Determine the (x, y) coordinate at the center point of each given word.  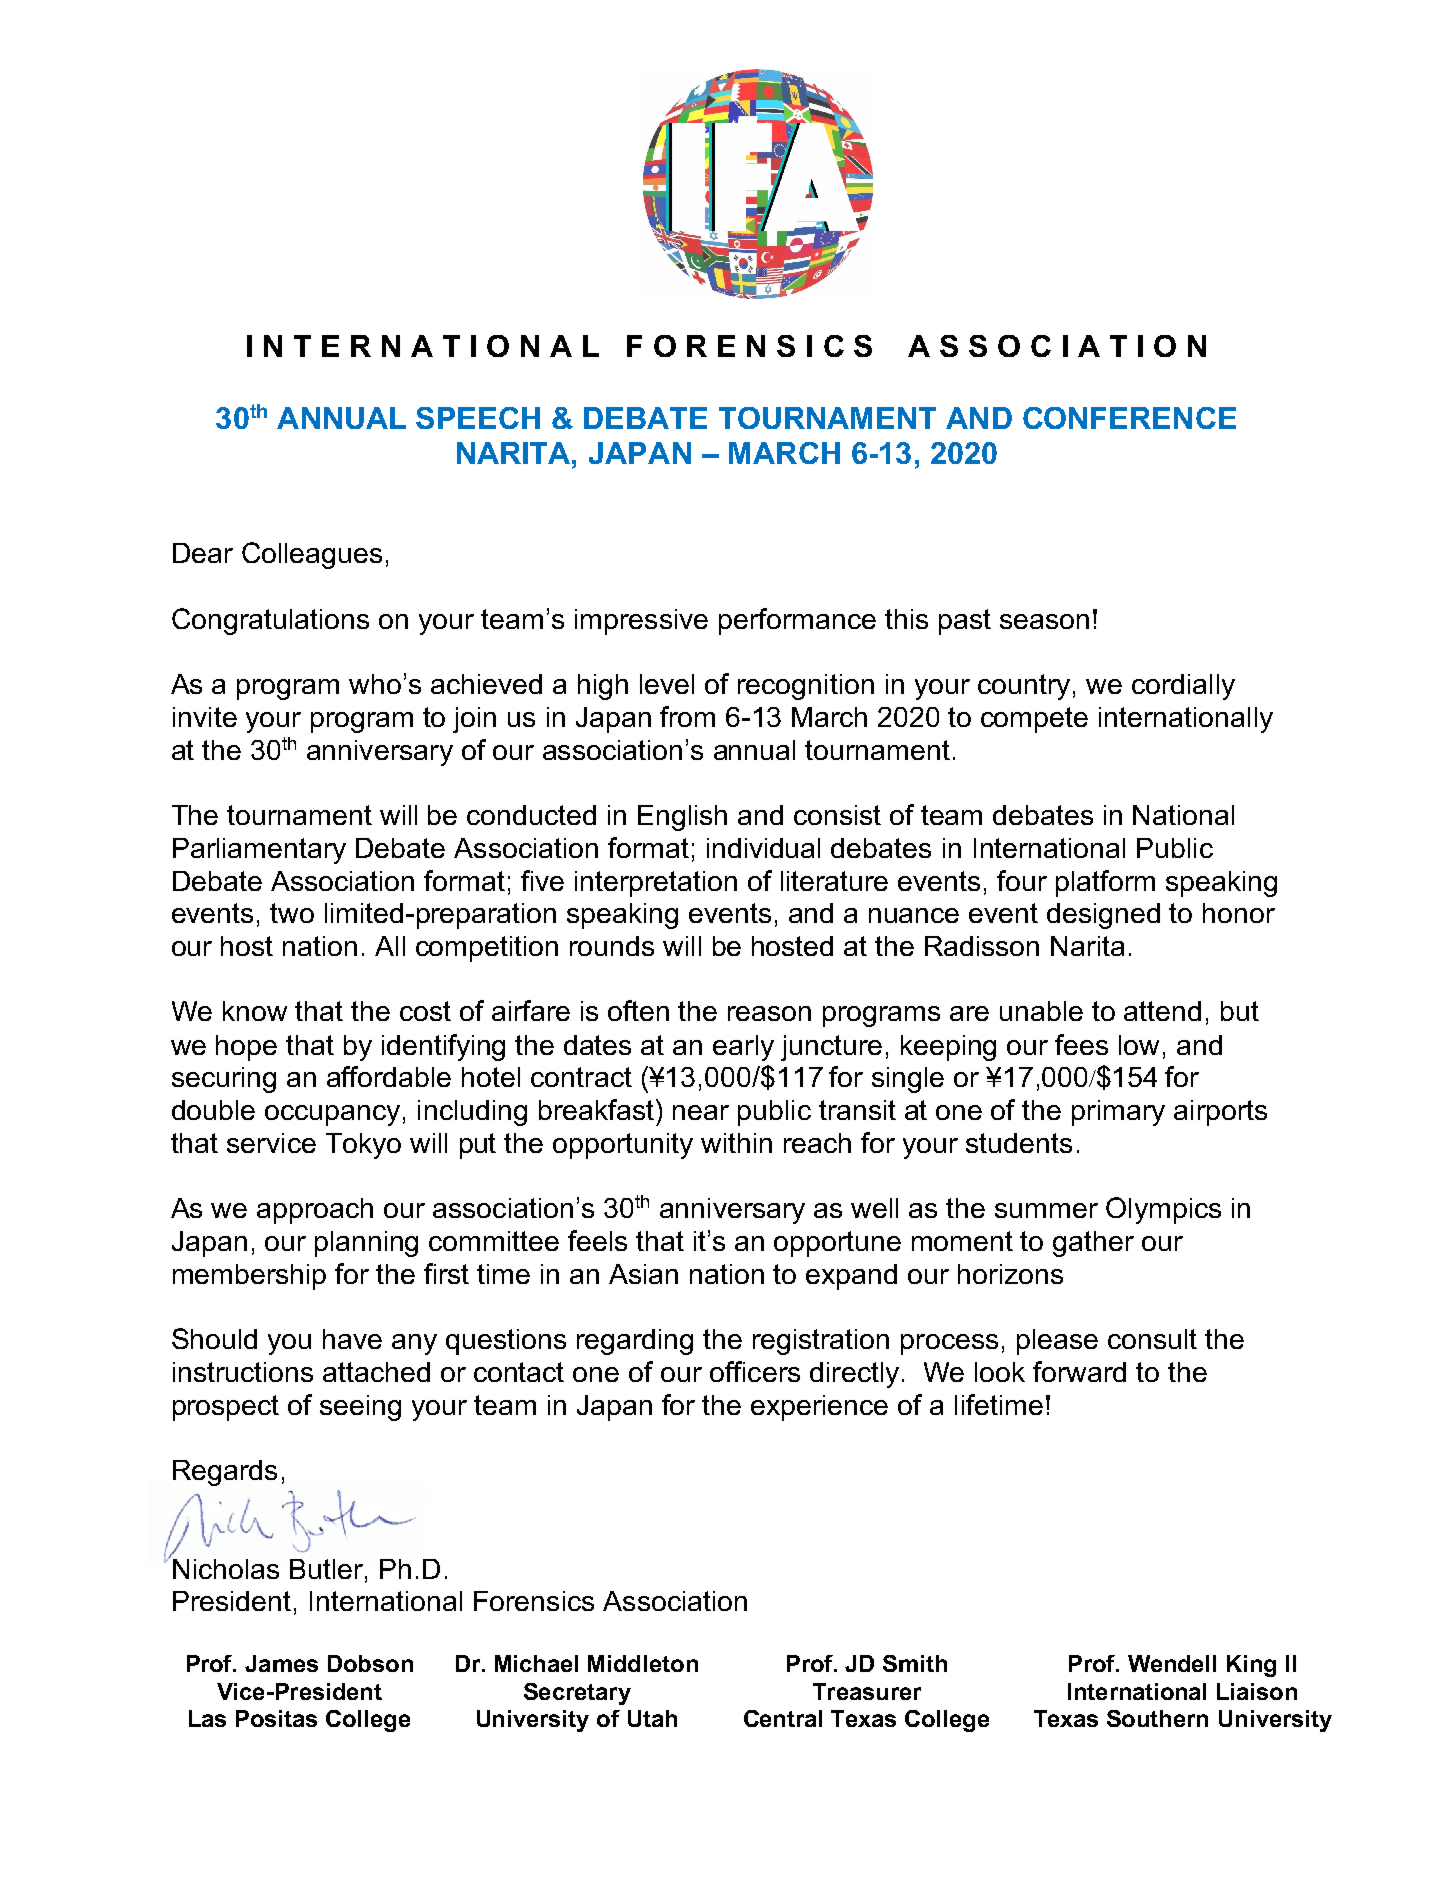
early (743, 1048)
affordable (389, 1076)
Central (783, 1718)
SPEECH (478, 418)
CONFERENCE (1129, 418)
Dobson (370, 1663)
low (1139, 1045)
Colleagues (312, 555)
